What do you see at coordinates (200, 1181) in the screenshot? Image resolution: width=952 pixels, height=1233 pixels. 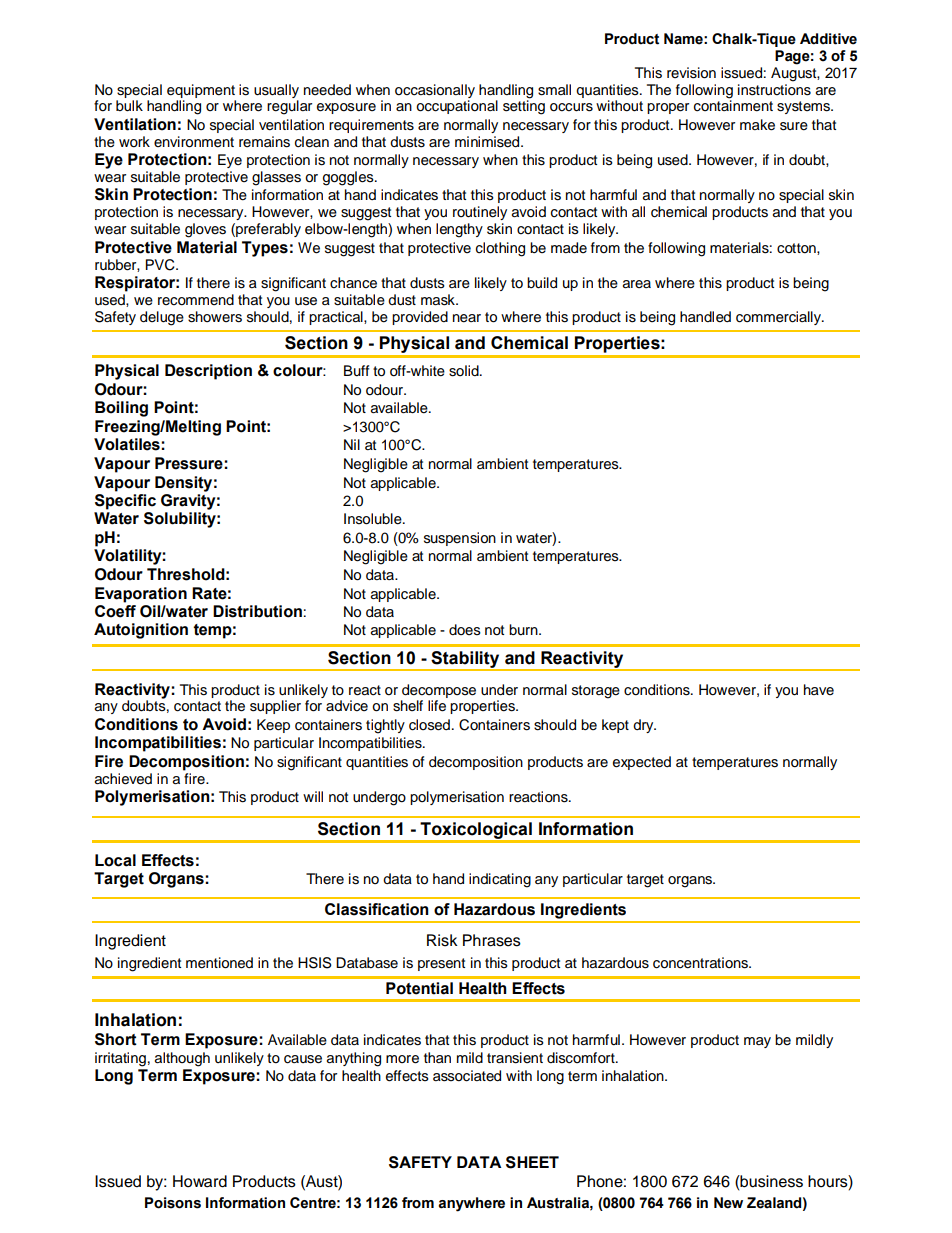 I see `Howard` at bounding box center [200, 1181].
